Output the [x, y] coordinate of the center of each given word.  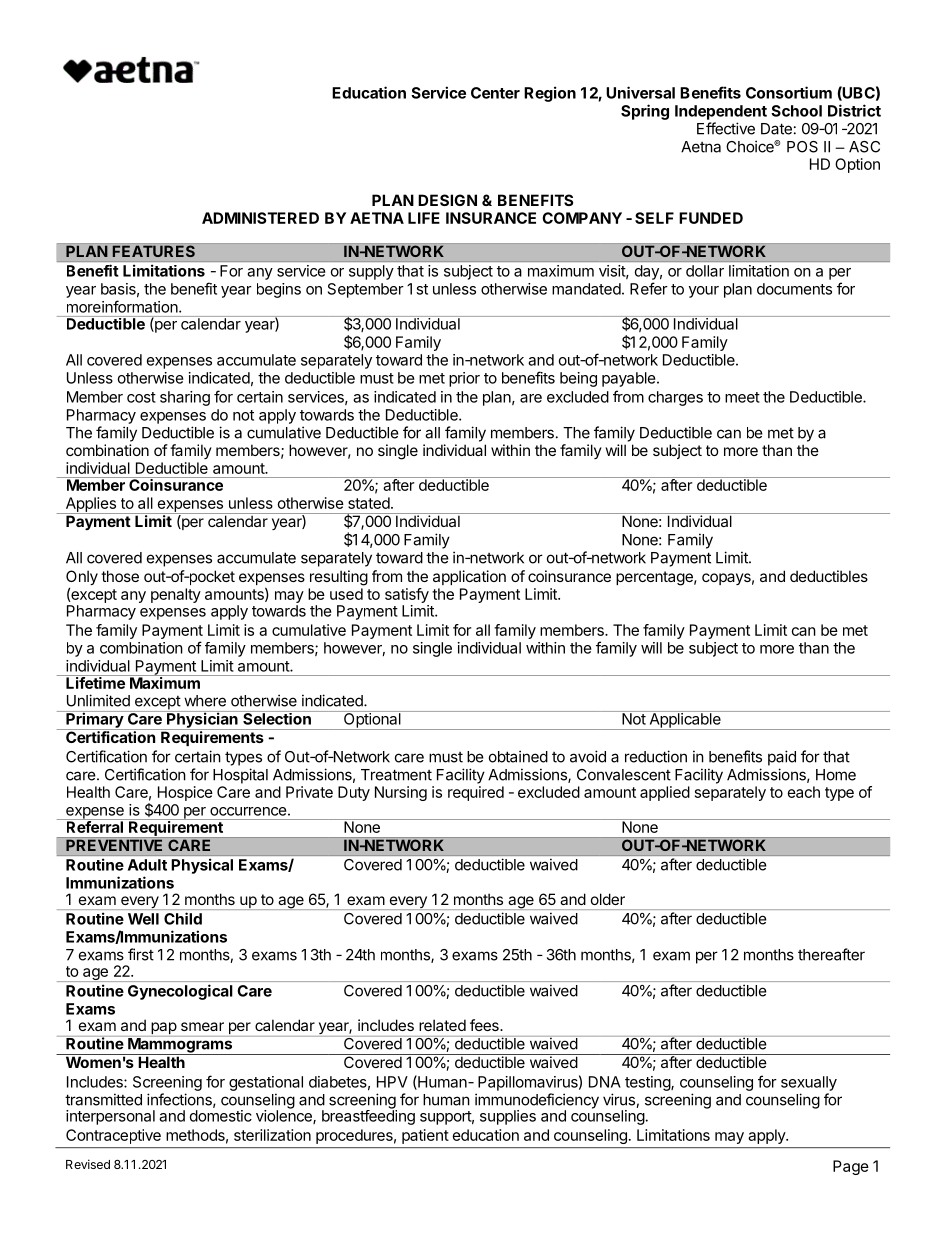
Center [495, 93]
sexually [809, 1083]
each [804, 792]
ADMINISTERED [260, 218]
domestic [221, 1116]
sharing [185, 398]
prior [464, 379]
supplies [508, 1117]
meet [742, 397]
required [476, 793]
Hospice [185, 793]
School [796, 111]
